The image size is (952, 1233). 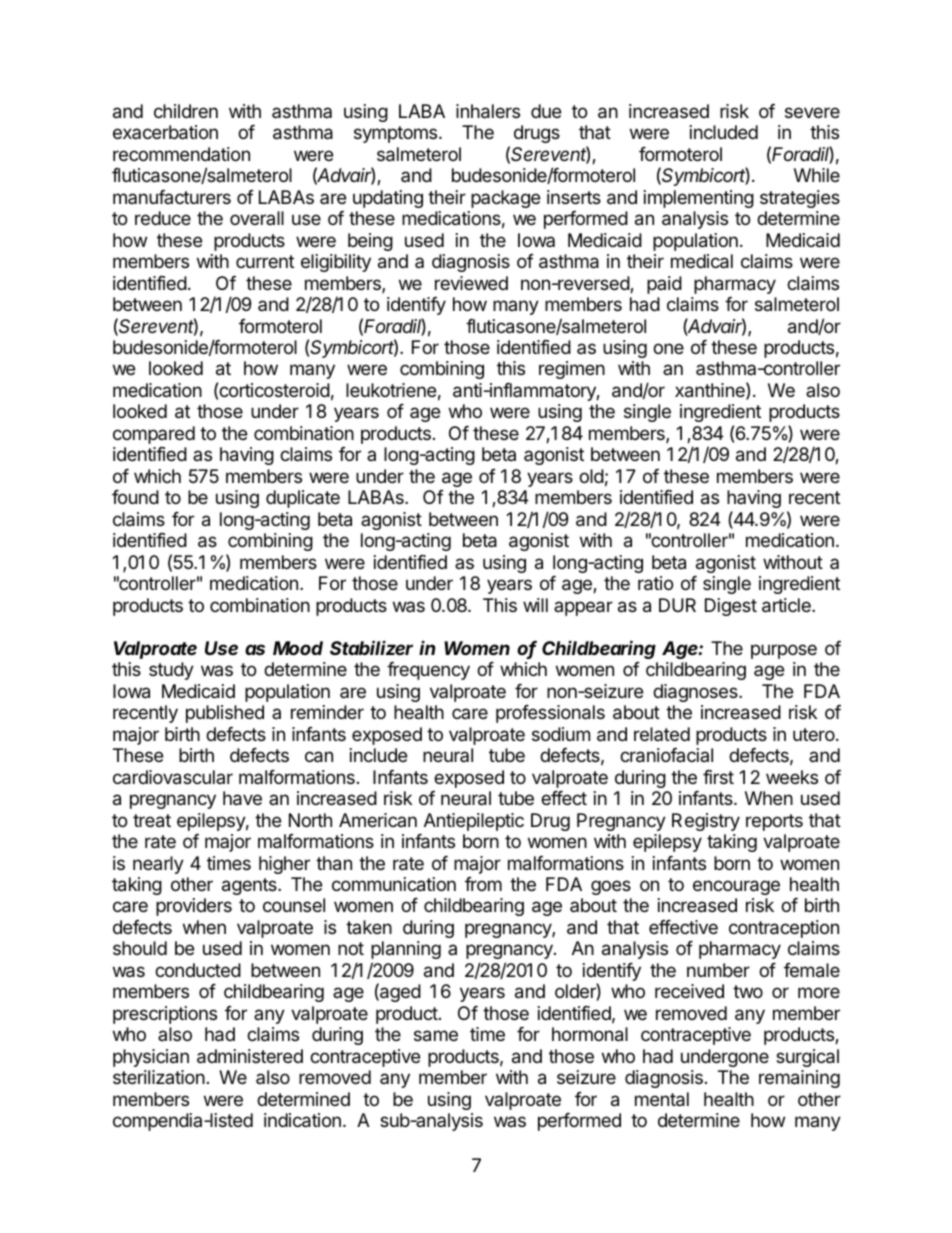 What do you see at coordinates (799, 1079) in the image?
I see `remaining` at bounding box center [799, 1079].
